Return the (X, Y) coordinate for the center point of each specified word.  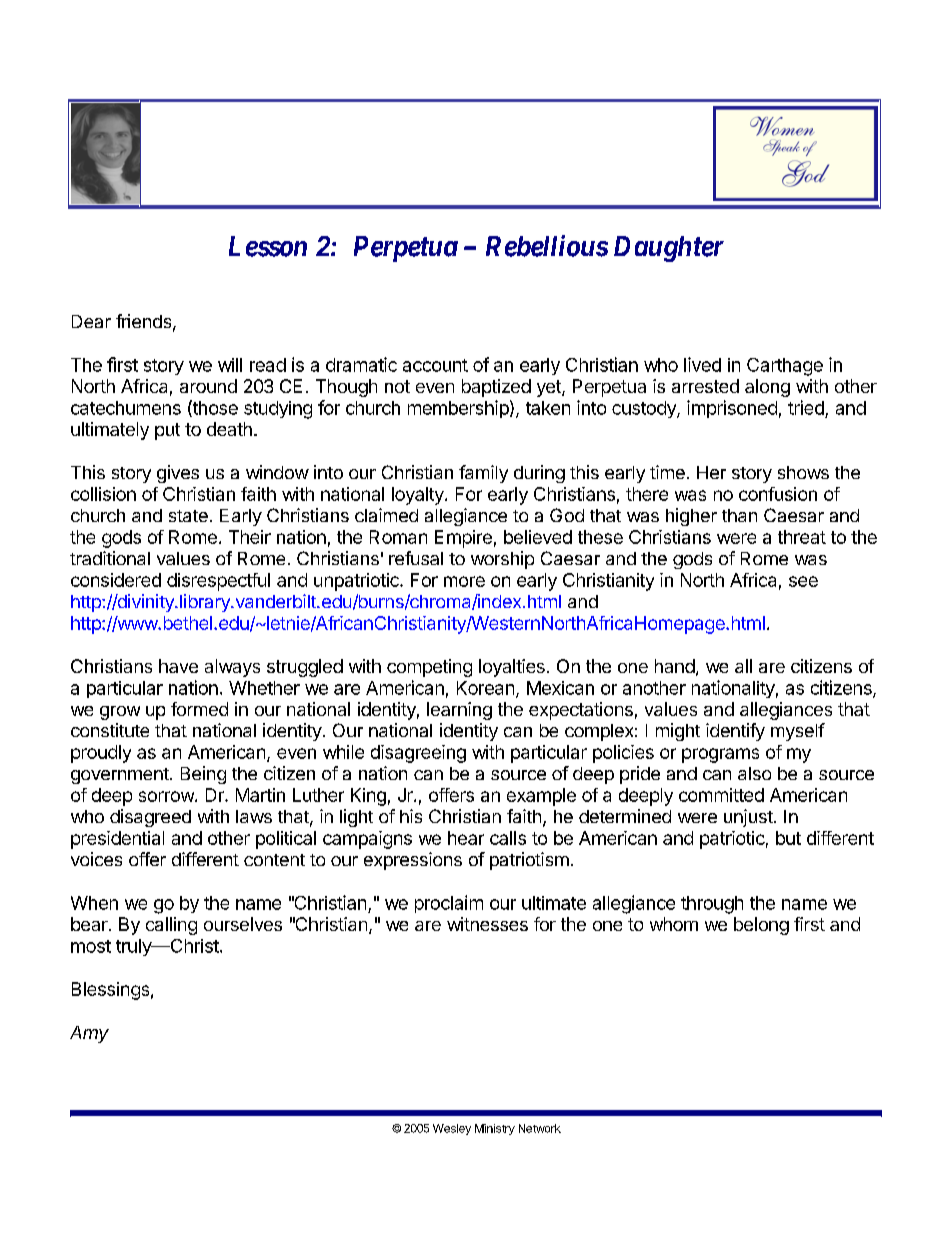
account (435, 365)
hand (675, 666)
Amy (89, 1034)
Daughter (669, 249)
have (178, 666)
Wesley (452, 1129)
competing (429, 668)
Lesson (268, 246)
